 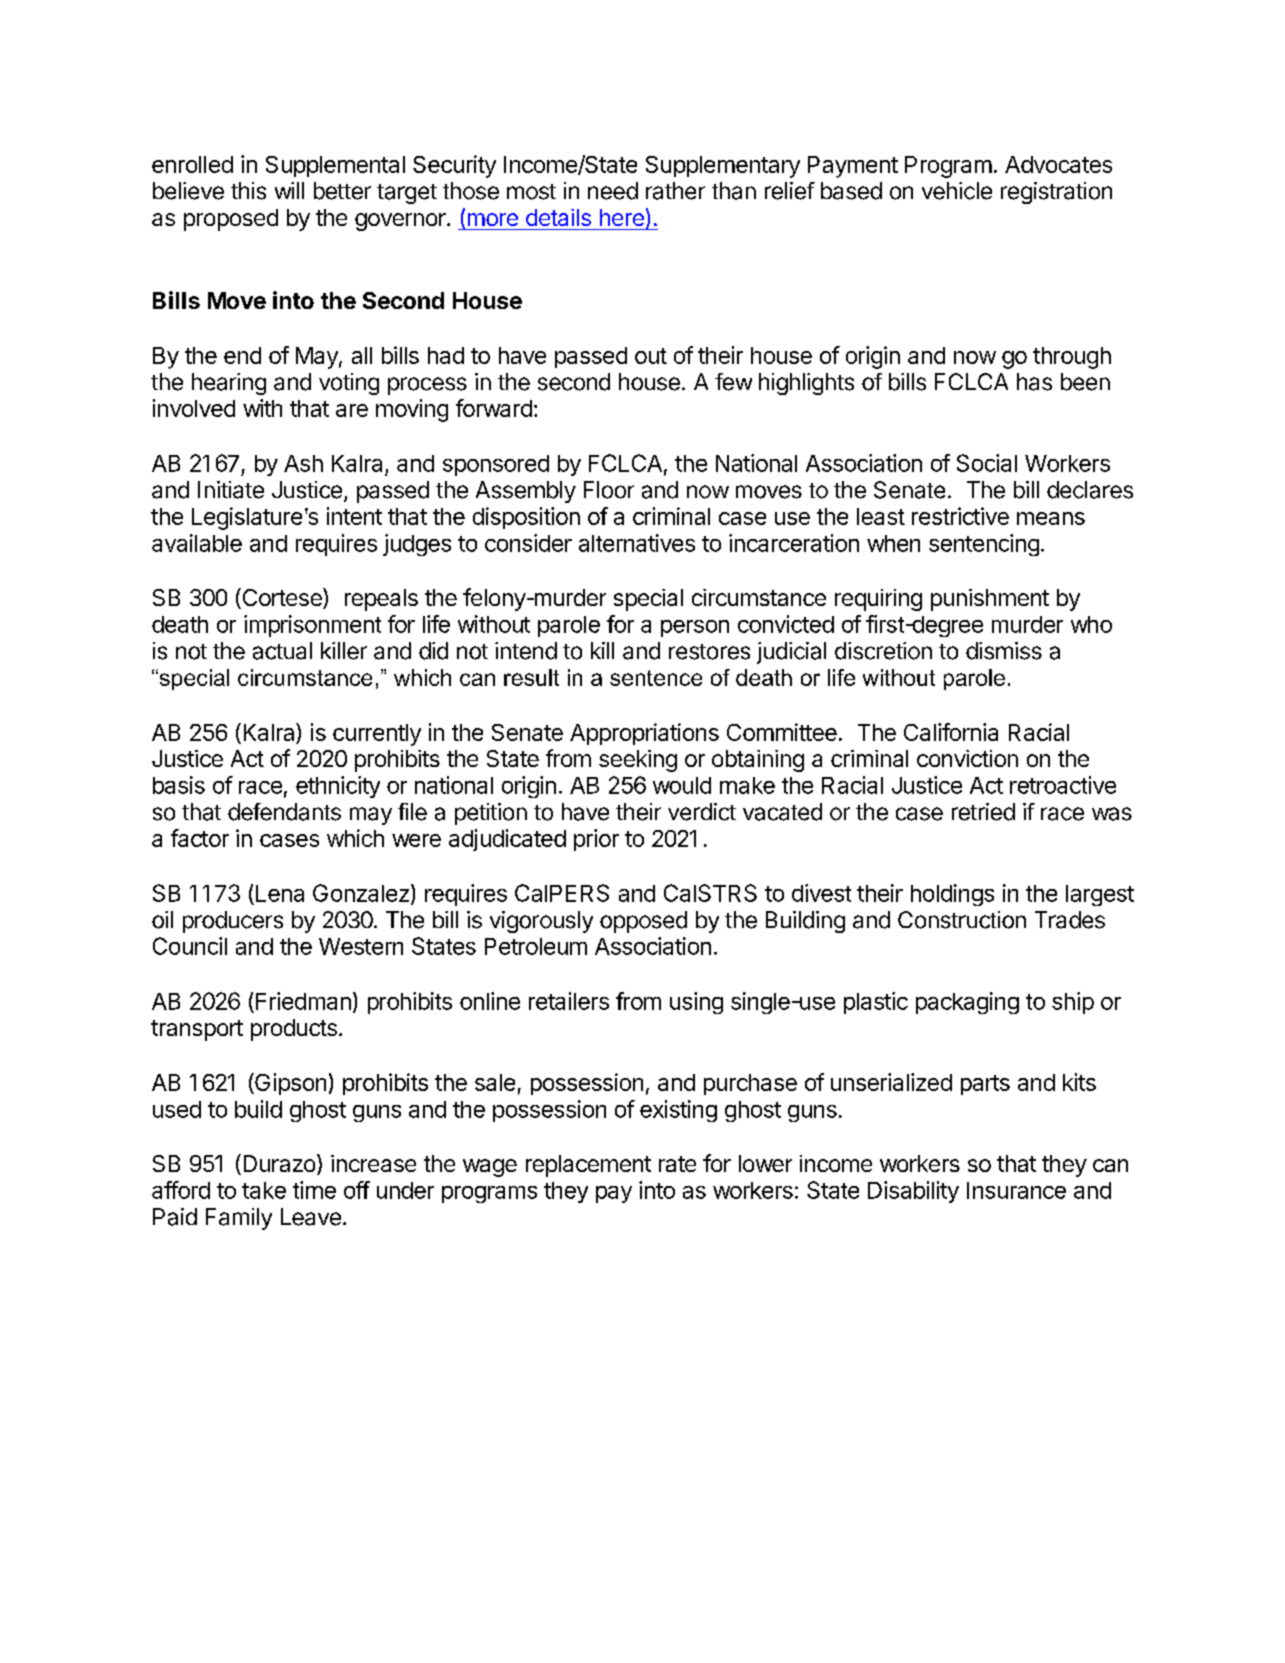 What do you see at coordinates (957, 191) in the page?
I see `vehicle` at bounding box center [957, 191].
